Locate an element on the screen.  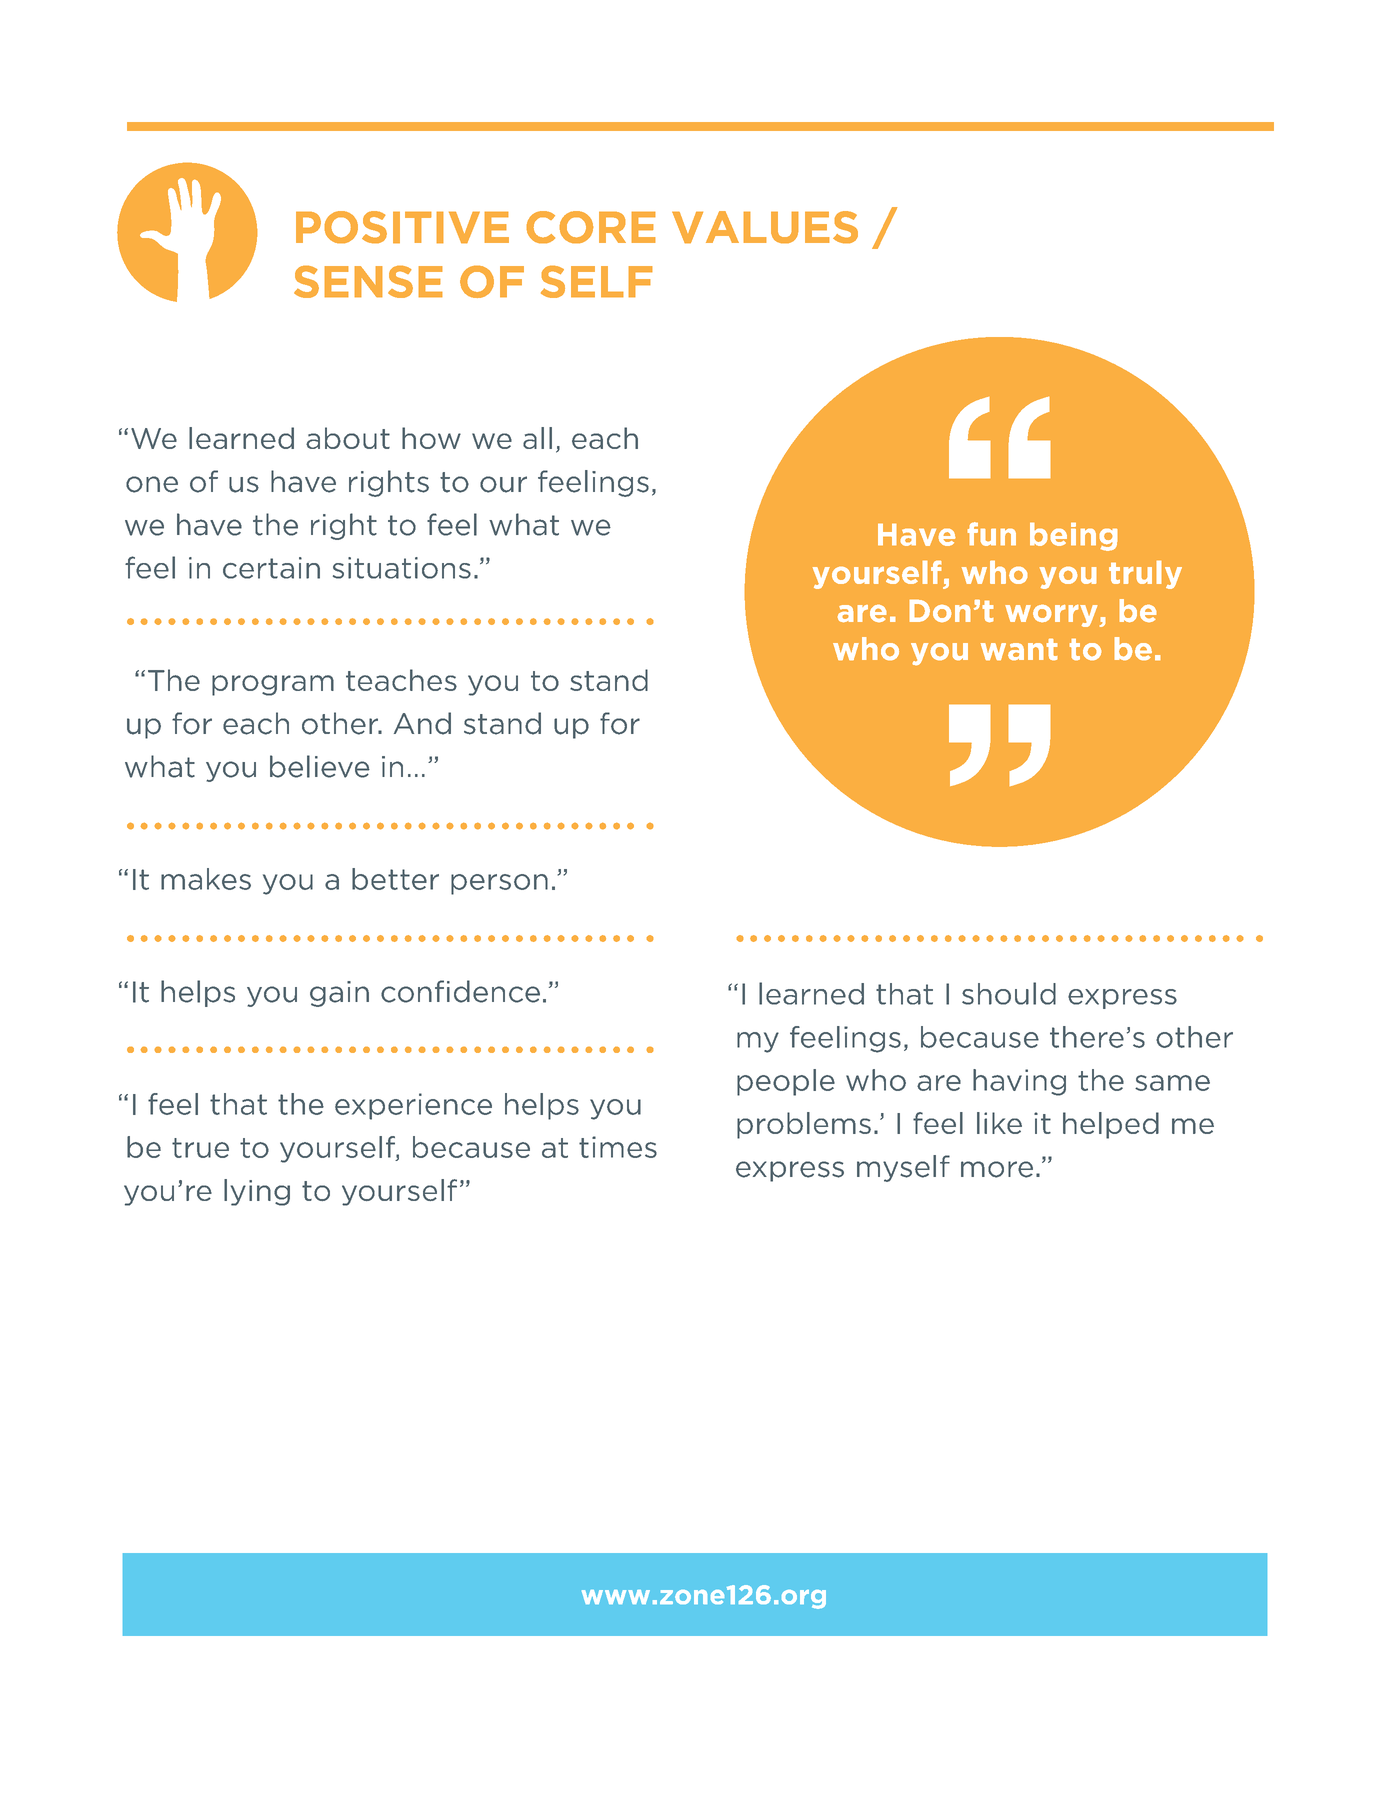
SENSE is located at coordinates (368, 281).
